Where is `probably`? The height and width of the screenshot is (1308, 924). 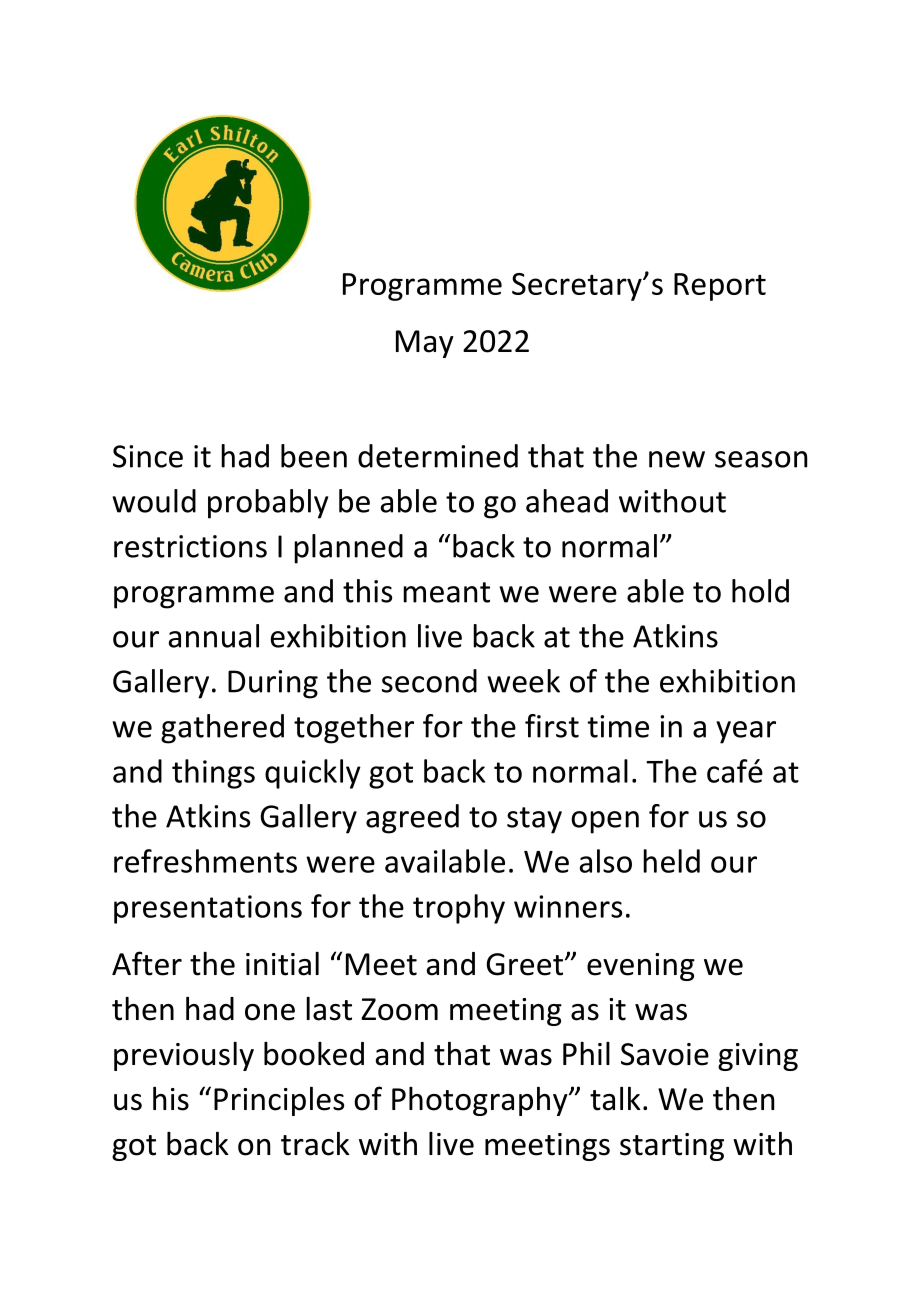 probably is located at coordinates (268, 504).
